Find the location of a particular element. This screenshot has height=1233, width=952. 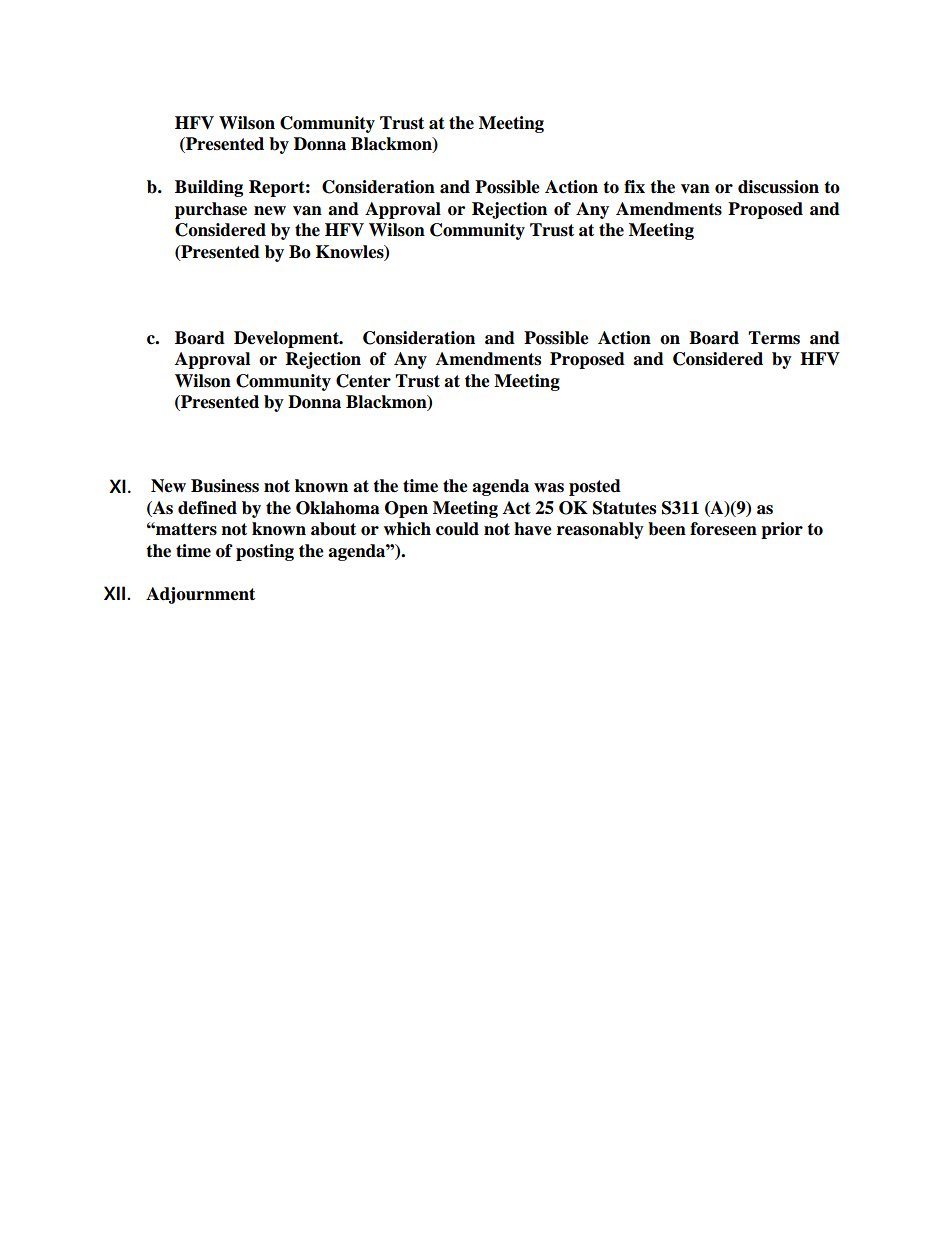

Adjournment is located at coordinates (200, 595).
